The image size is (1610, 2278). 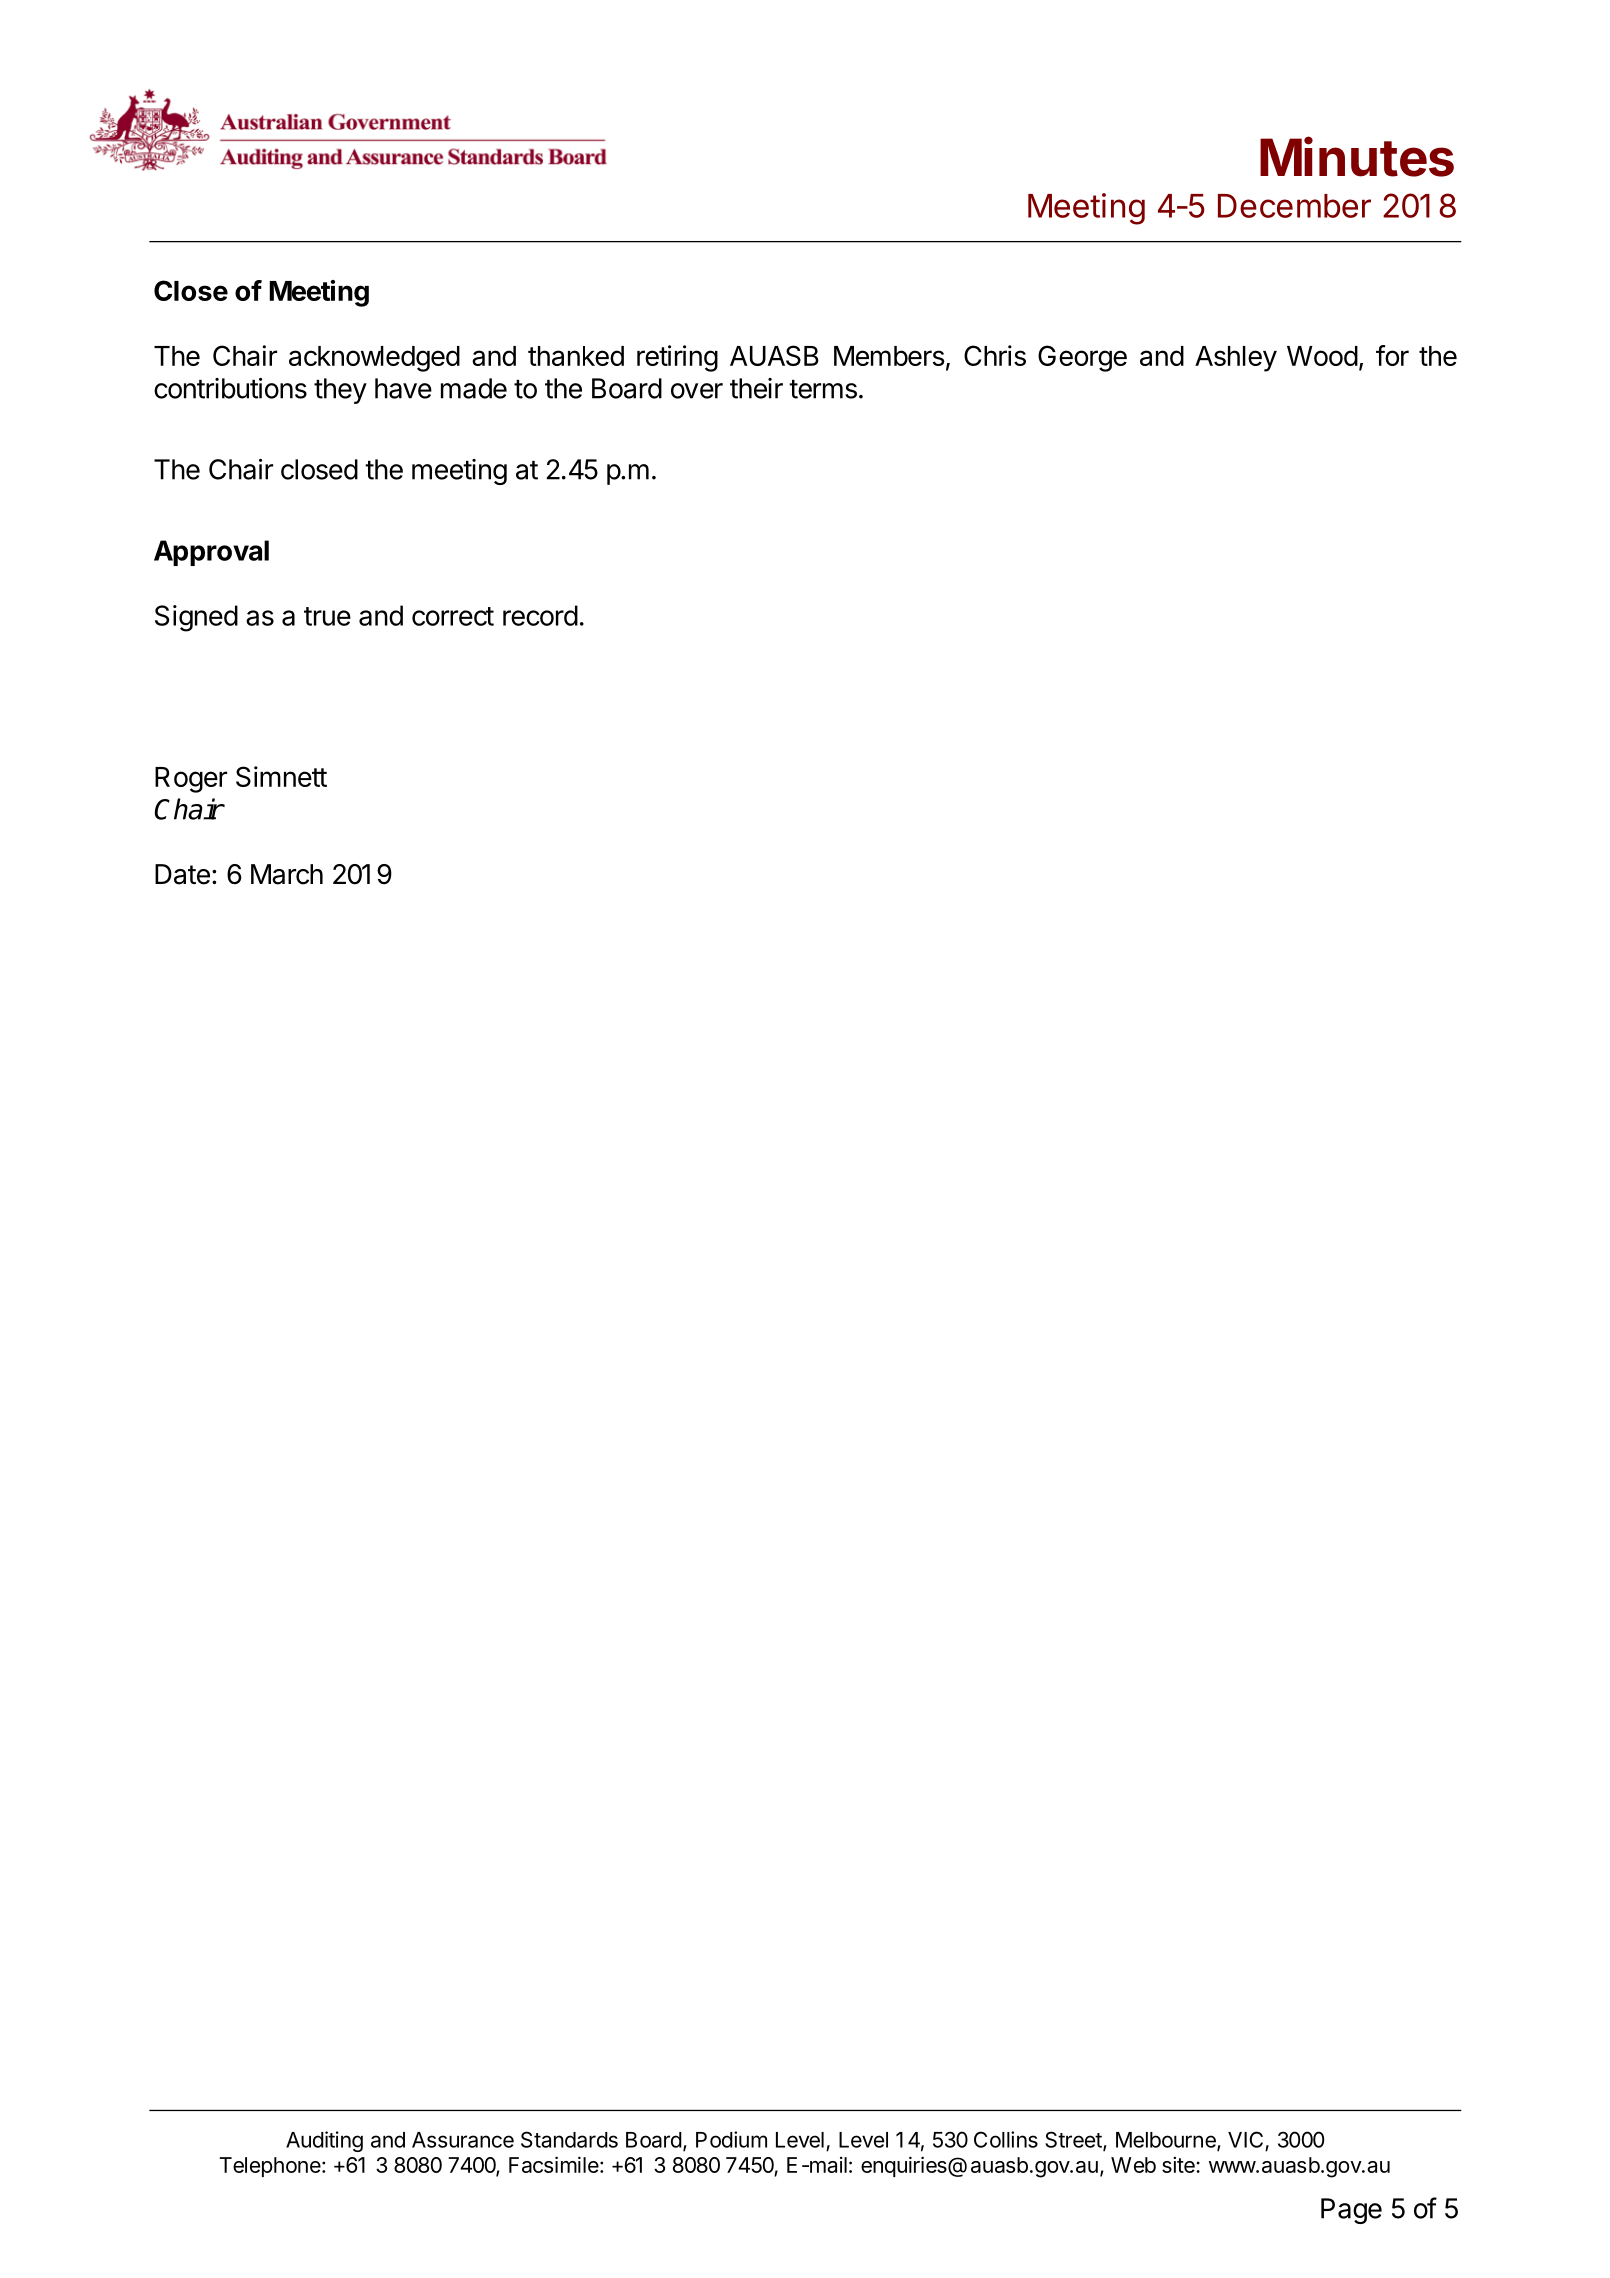 What do you see at coordinates (1179, 2164) in the document?
I see `site` at bounding box center [1179, 2164].
